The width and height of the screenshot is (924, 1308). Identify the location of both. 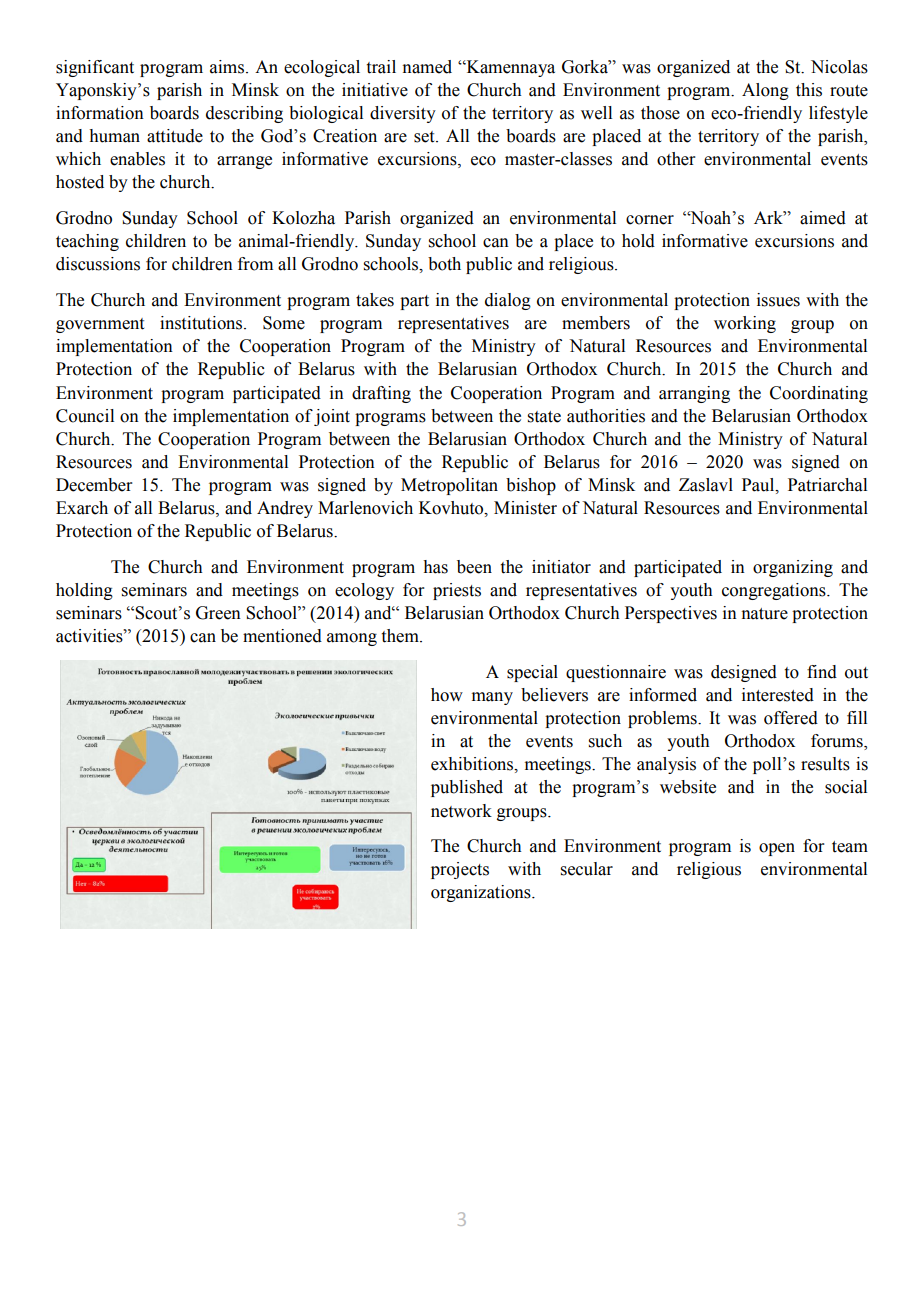
(444, 264).
